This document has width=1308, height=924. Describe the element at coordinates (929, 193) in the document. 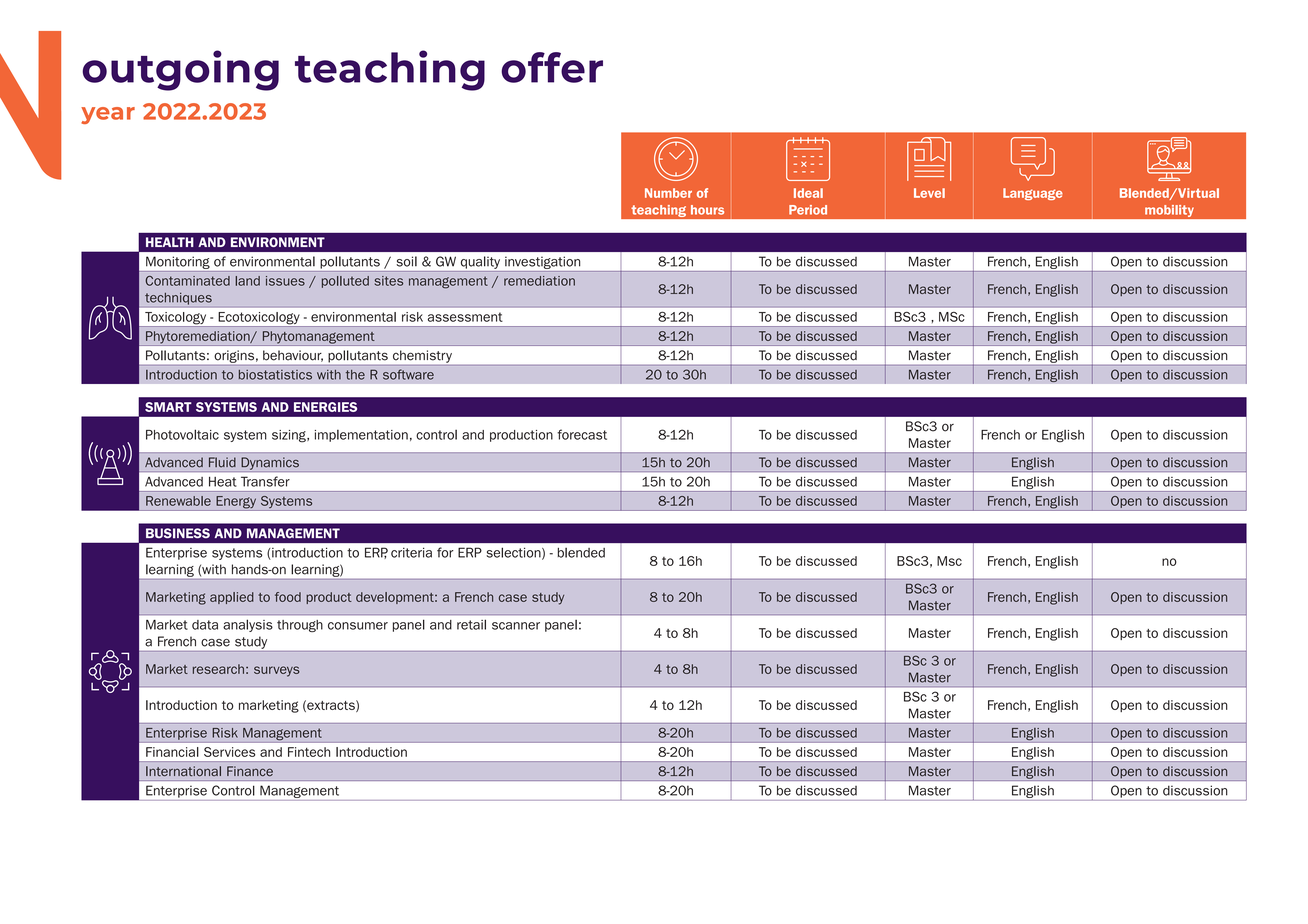

I see `Level` at that location.
